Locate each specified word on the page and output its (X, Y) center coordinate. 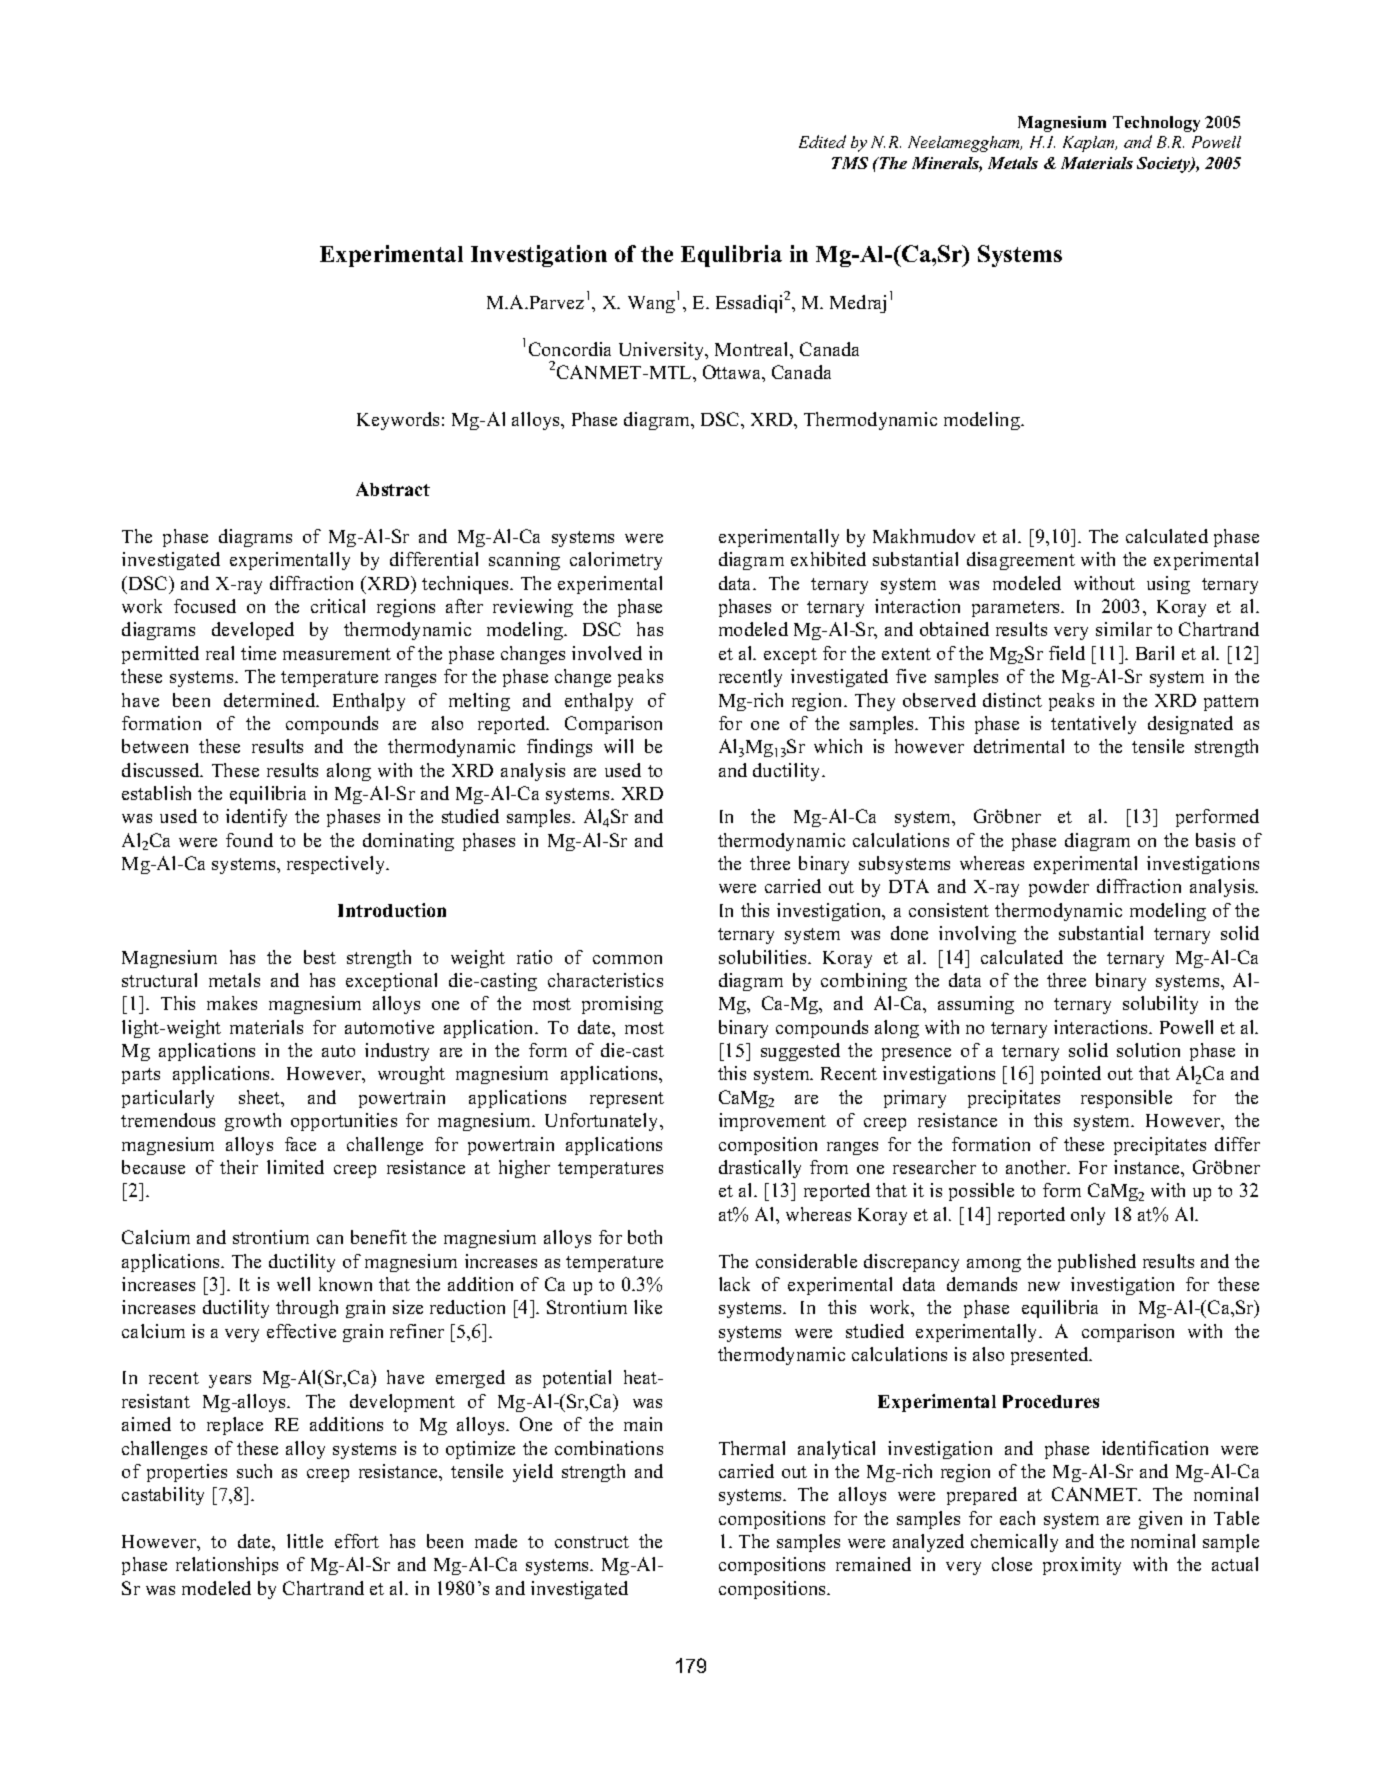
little (305, 1541)
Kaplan (1090, 144)
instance (1148, 1167)
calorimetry (616, 561)
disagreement (1021, 561)
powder (1059, 888)
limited (295, 1167)
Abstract (393, 489)
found (249, 840)
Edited (822, 141)
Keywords (398, 421)
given (1160, 1520)
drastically (760, 1169)
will (618, 746)
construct (592, 1542)
